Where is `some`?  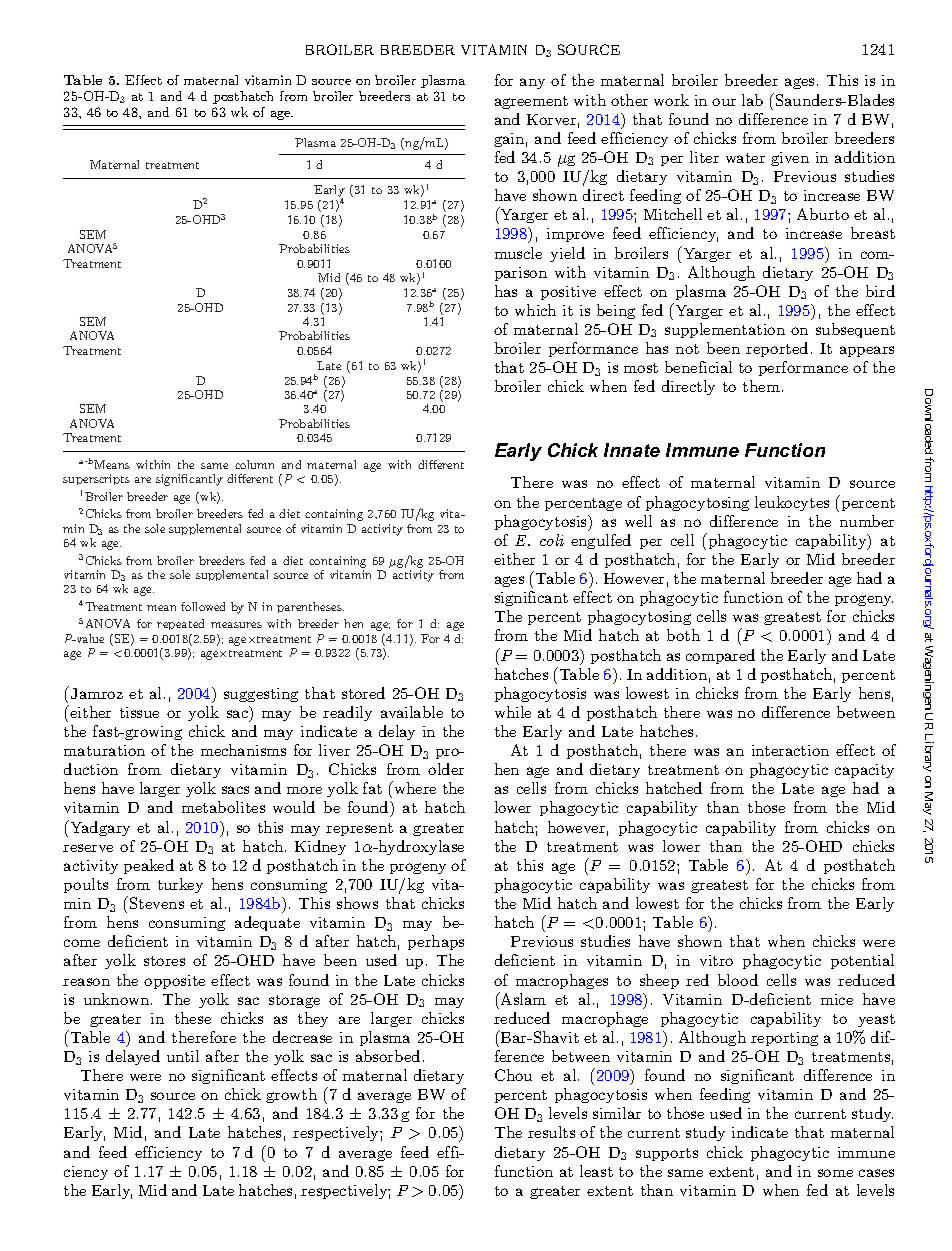
some is located at coordinates (835, 1173).
